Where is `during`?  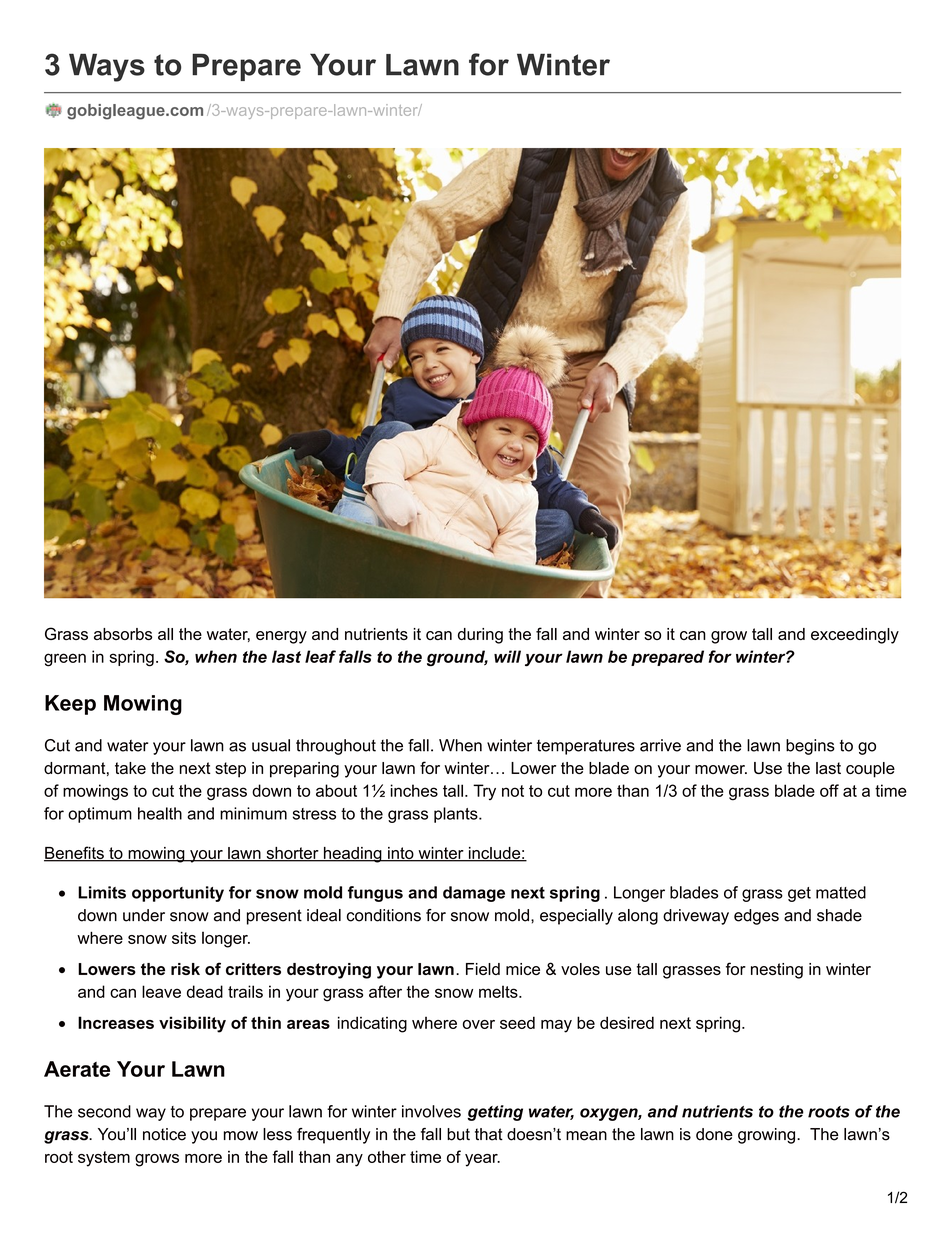 during is located at coordinates (480, 636).
